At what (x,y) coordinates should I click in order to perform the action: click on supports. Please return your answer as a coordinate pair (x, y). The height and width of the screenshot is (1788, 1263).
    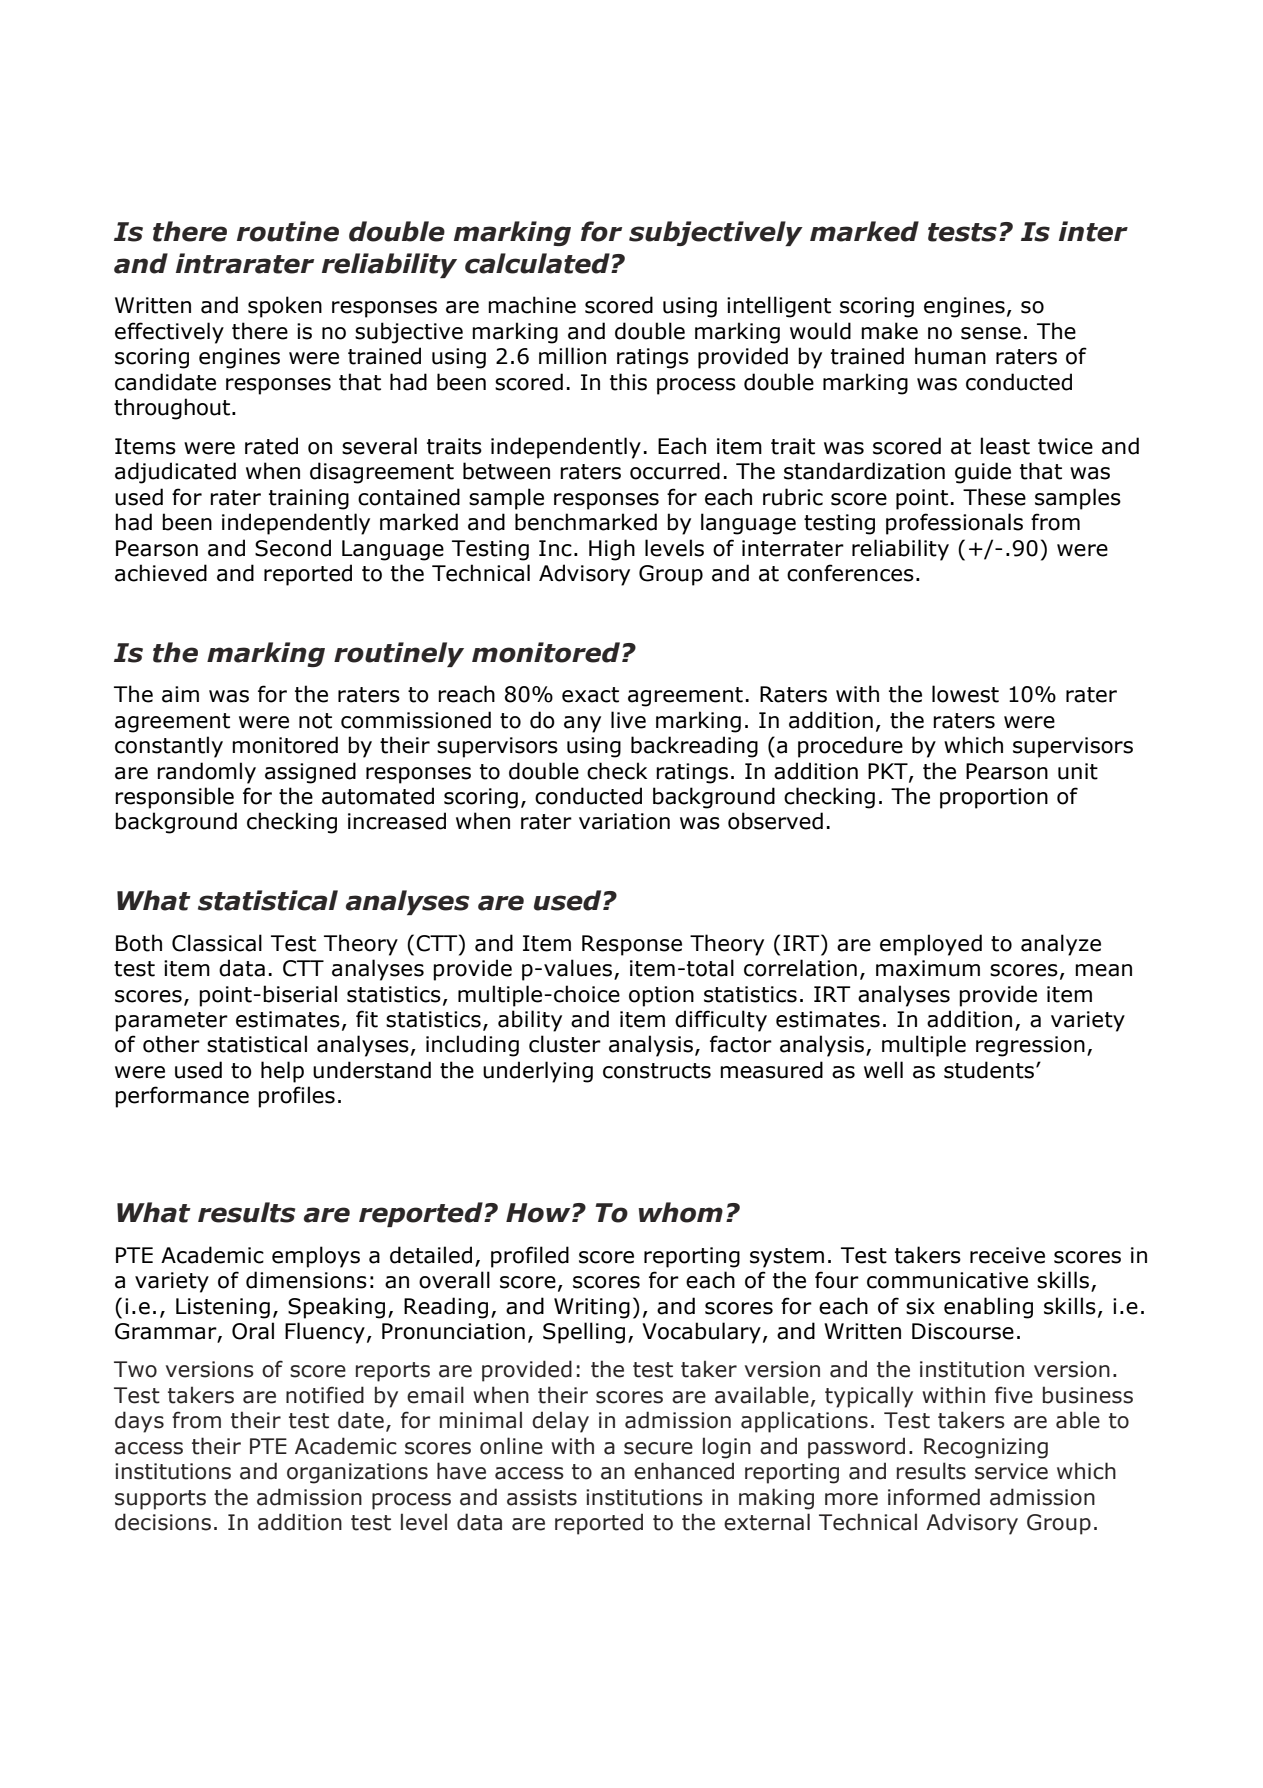
    Looking at the image, I should click on (160, 1500).
